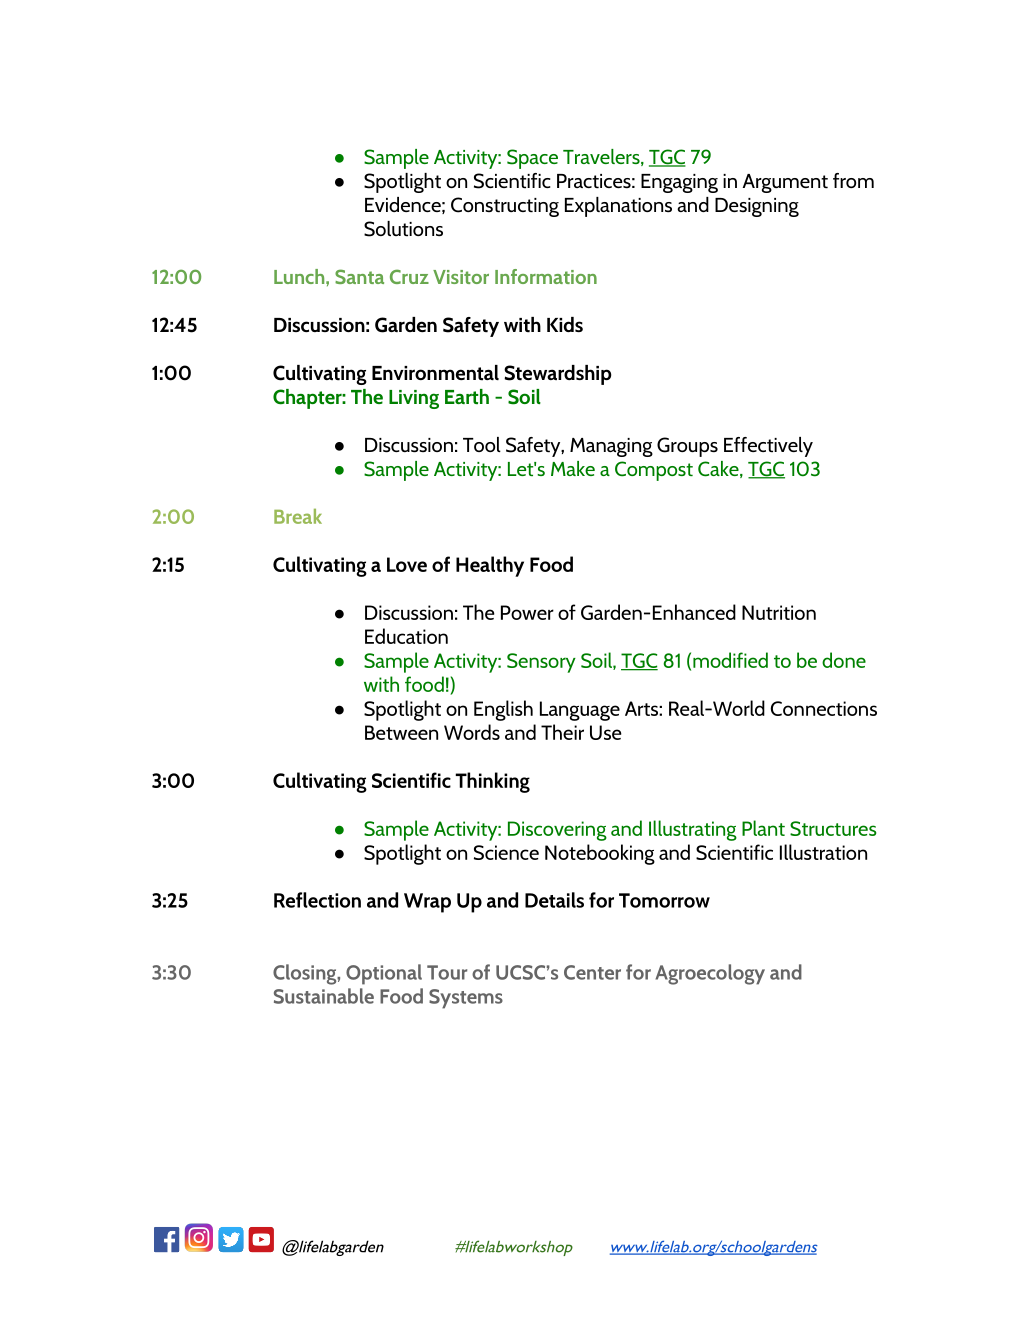 The width and height of the screenshot is (1030, 1333). I want to click on Power, so click(527, 612).
